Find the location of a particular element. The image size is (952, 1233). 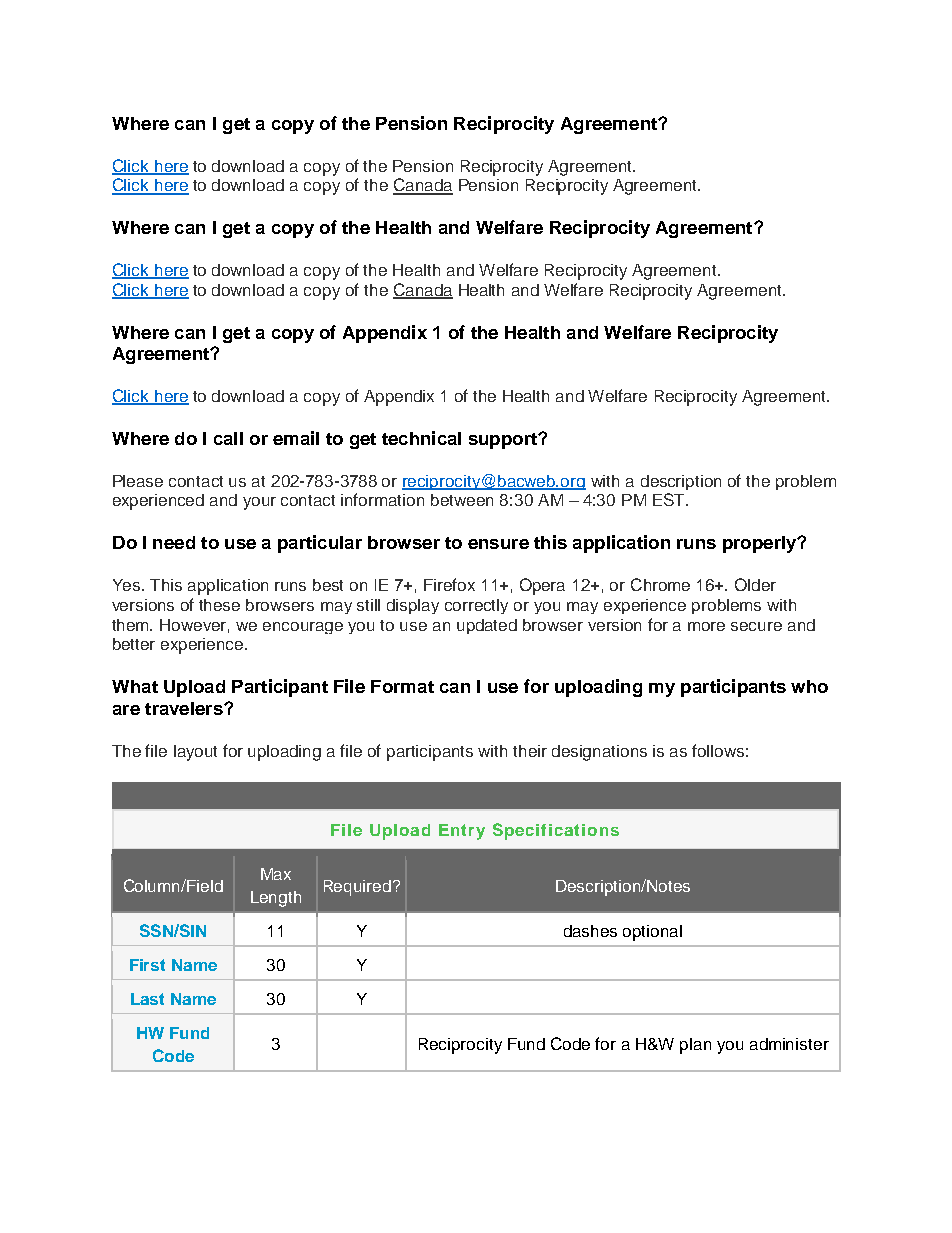

Specifications is located at coordinates (556, 831).
